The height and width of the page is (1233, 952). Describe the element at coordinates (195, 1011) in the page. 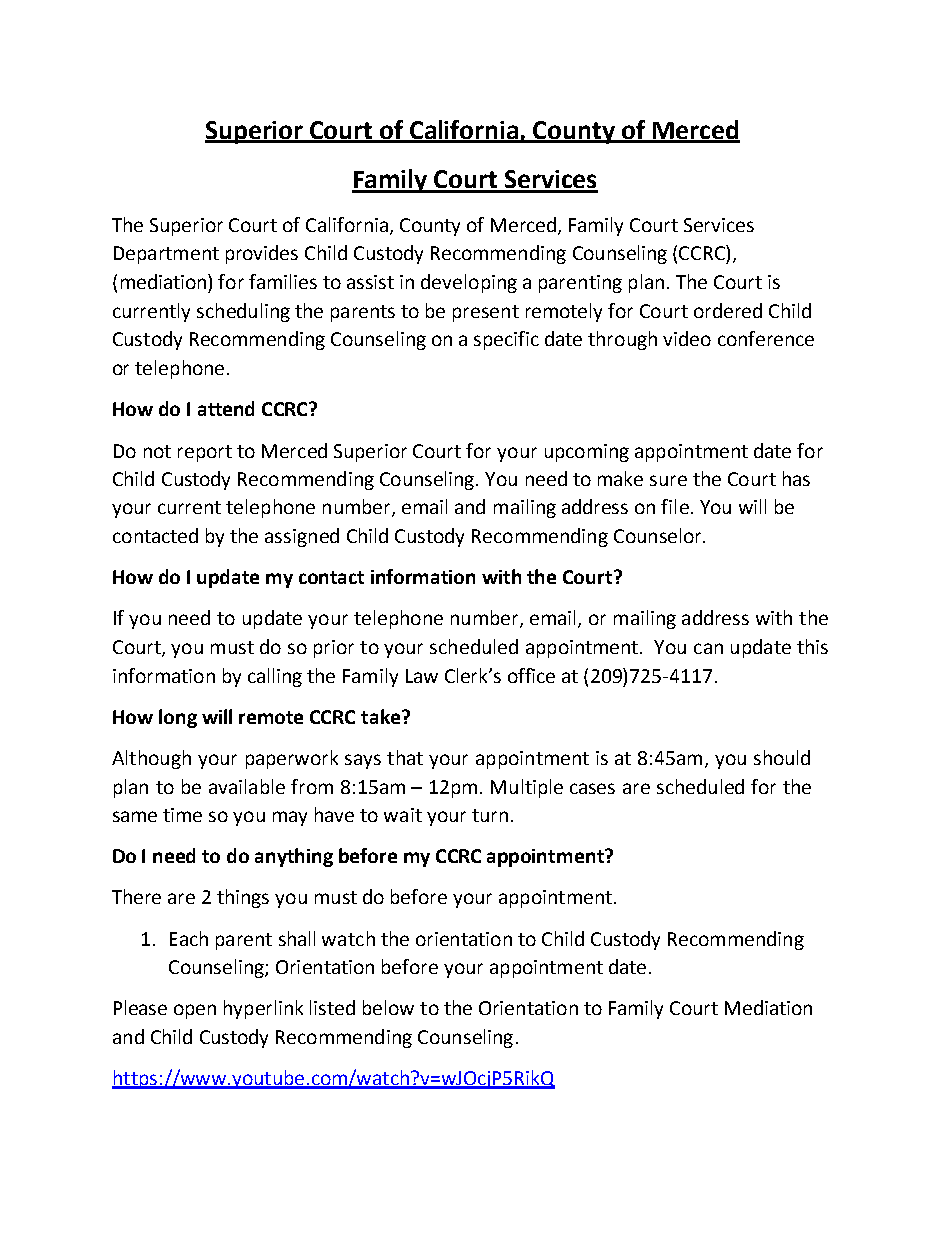

I see `open` at that location.
